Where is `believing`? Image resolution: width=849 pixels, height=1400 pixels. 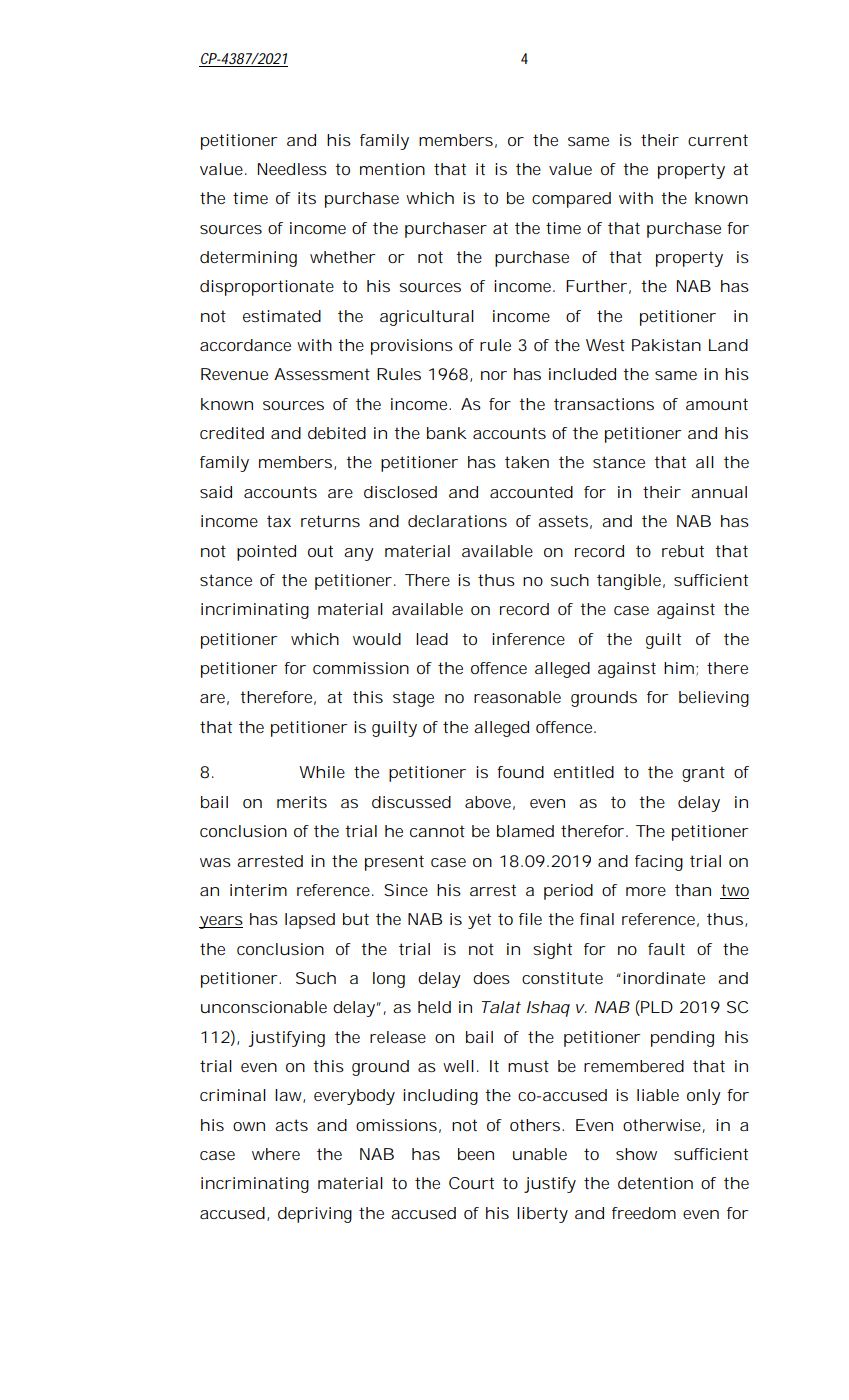 believing is located at coordinates (714, 699).
